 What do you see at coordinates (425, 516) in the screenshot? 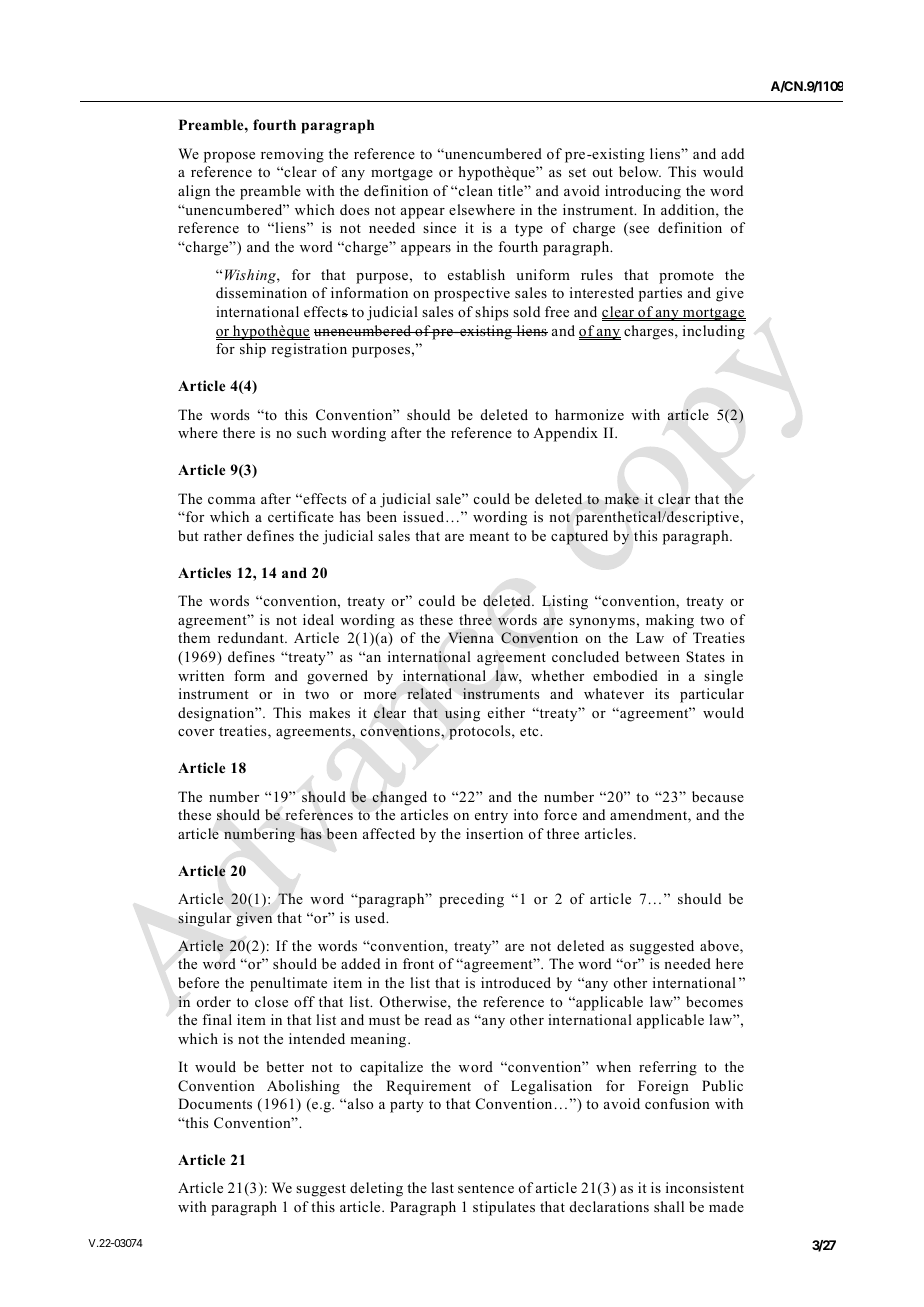
I see `issued` at bounding box center [425, 516].
